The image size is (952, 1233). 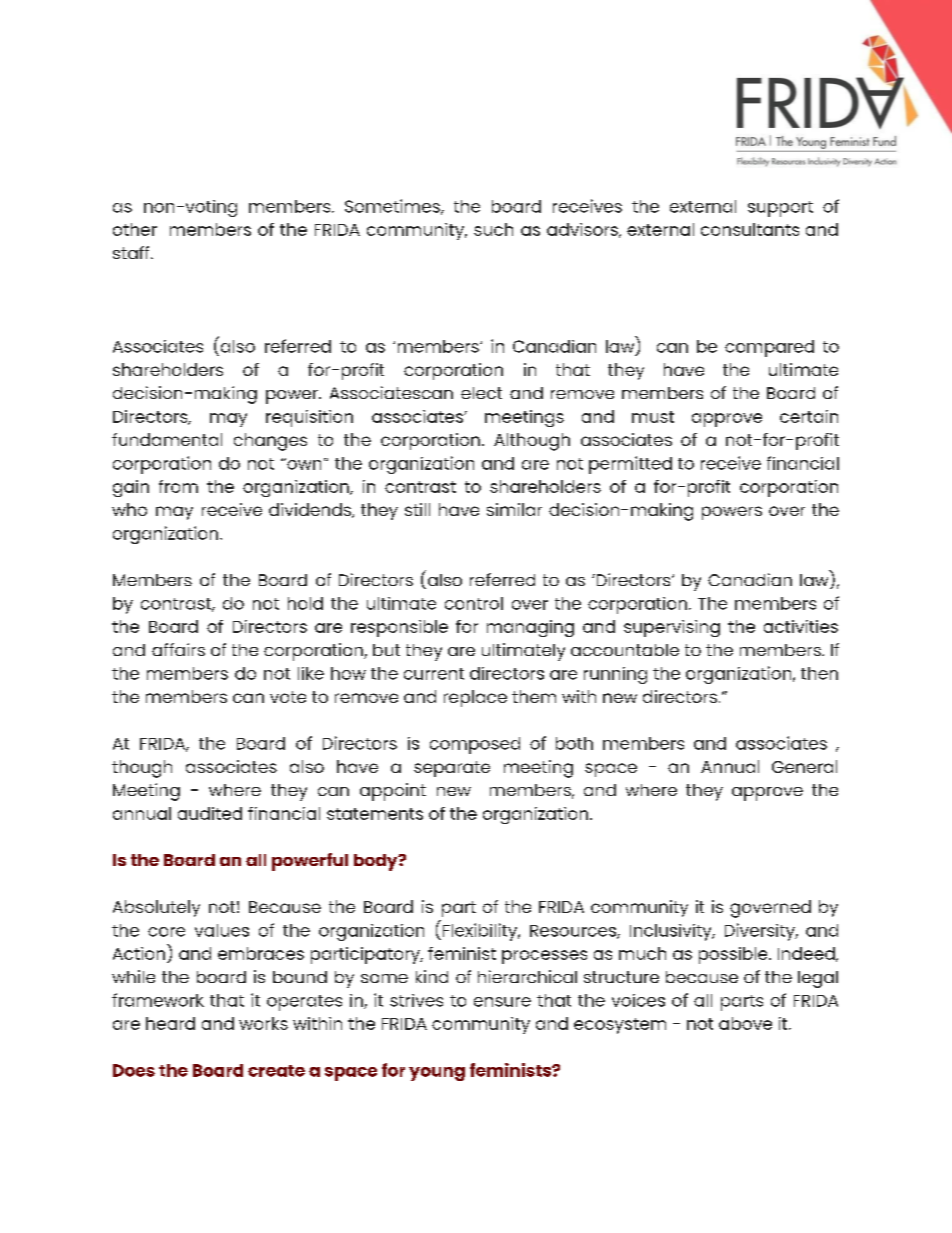 I want to click on from, so click(x=178, y=486).
